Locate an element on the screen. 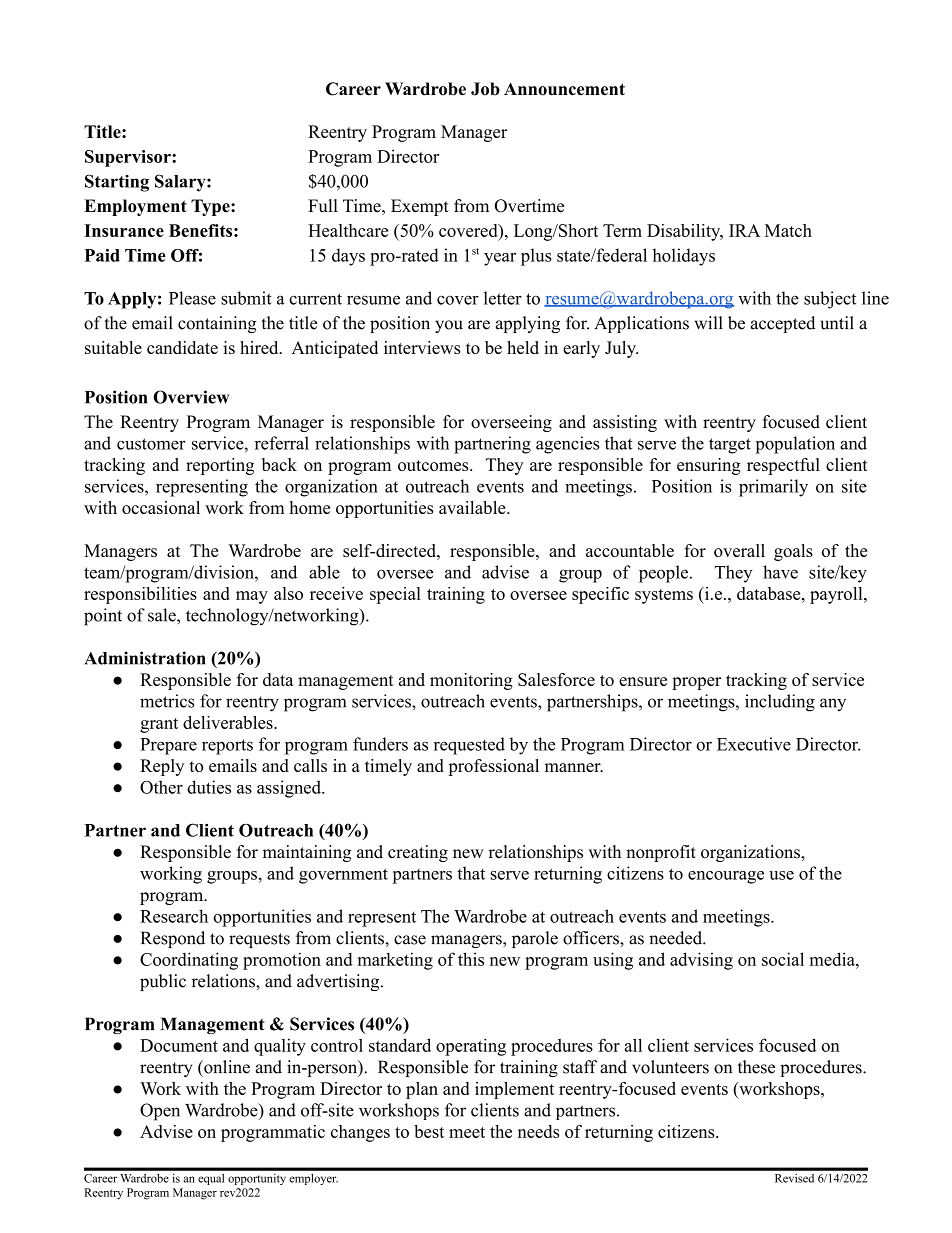  special is located at coordinates (395, 595).
